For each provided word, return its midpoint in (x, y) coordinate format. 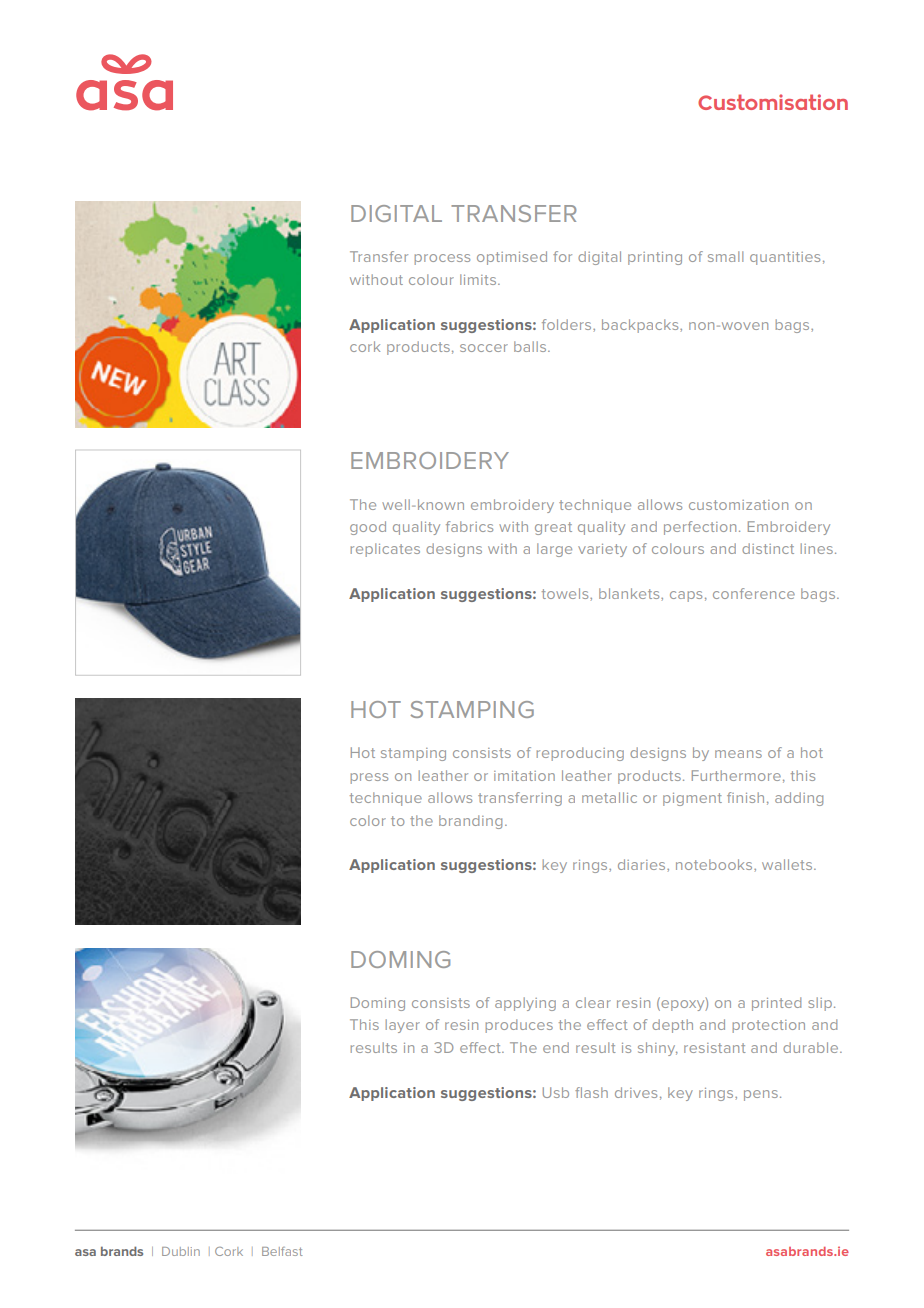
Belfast (282, 1251)
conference (754, 593)
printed (776, 1004)
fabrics (469, 526)
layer (403, 1026)
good (368, 528)
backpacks (641, 326)
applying (525, 1004)
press (369, 778)
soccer (484, 348)
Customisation (773, 102)
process (442, 259)
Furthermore (736, 775)
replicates (385, 550)
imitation (524, 776)
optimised (512, 258)
